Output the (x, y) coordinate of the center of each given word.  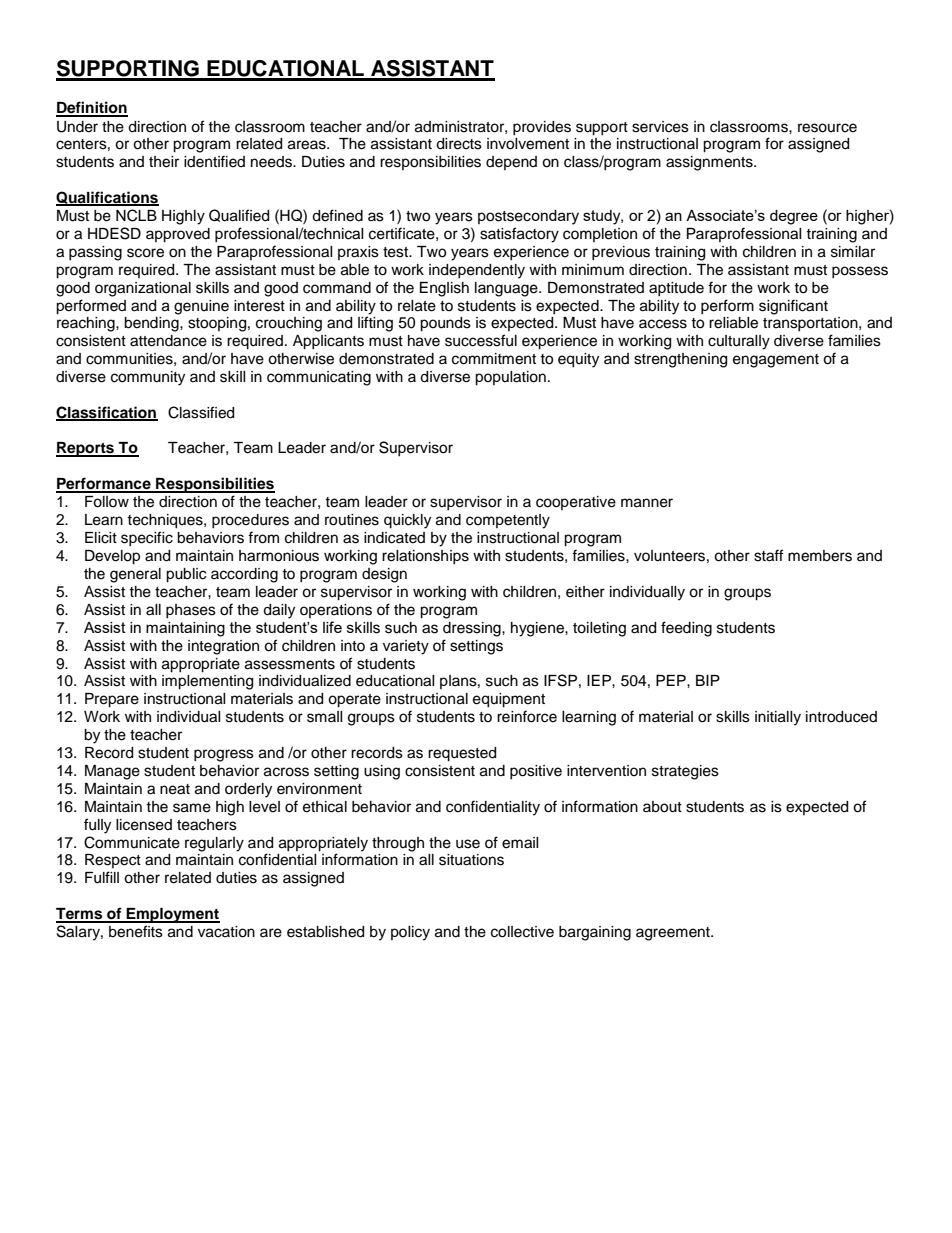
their (164, 162)
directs (459, 144)
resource (827, 128)
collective (522, 932)
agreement (674, 934)
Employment (172, 915)
